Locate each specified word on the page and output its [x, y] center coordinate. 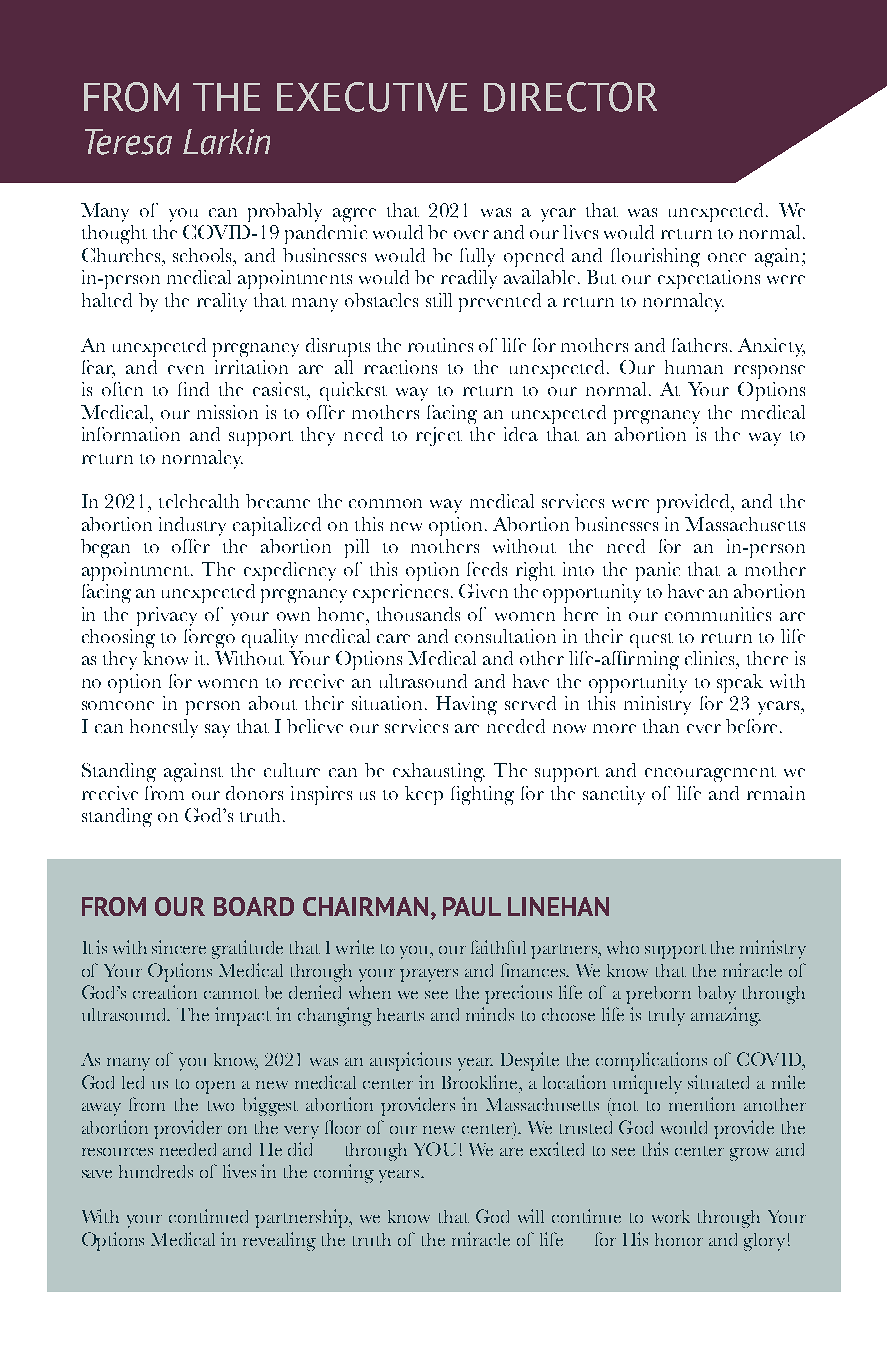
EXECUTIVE [372, 97]
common [385, 503]
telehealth [199, 501]
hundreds [156, 1171]
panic [658, 571]
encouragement [710, 774]
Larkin [226, 142]
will [531, 1216]
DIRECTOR [570, 97]
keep [424, 795]
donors [254, 793]
